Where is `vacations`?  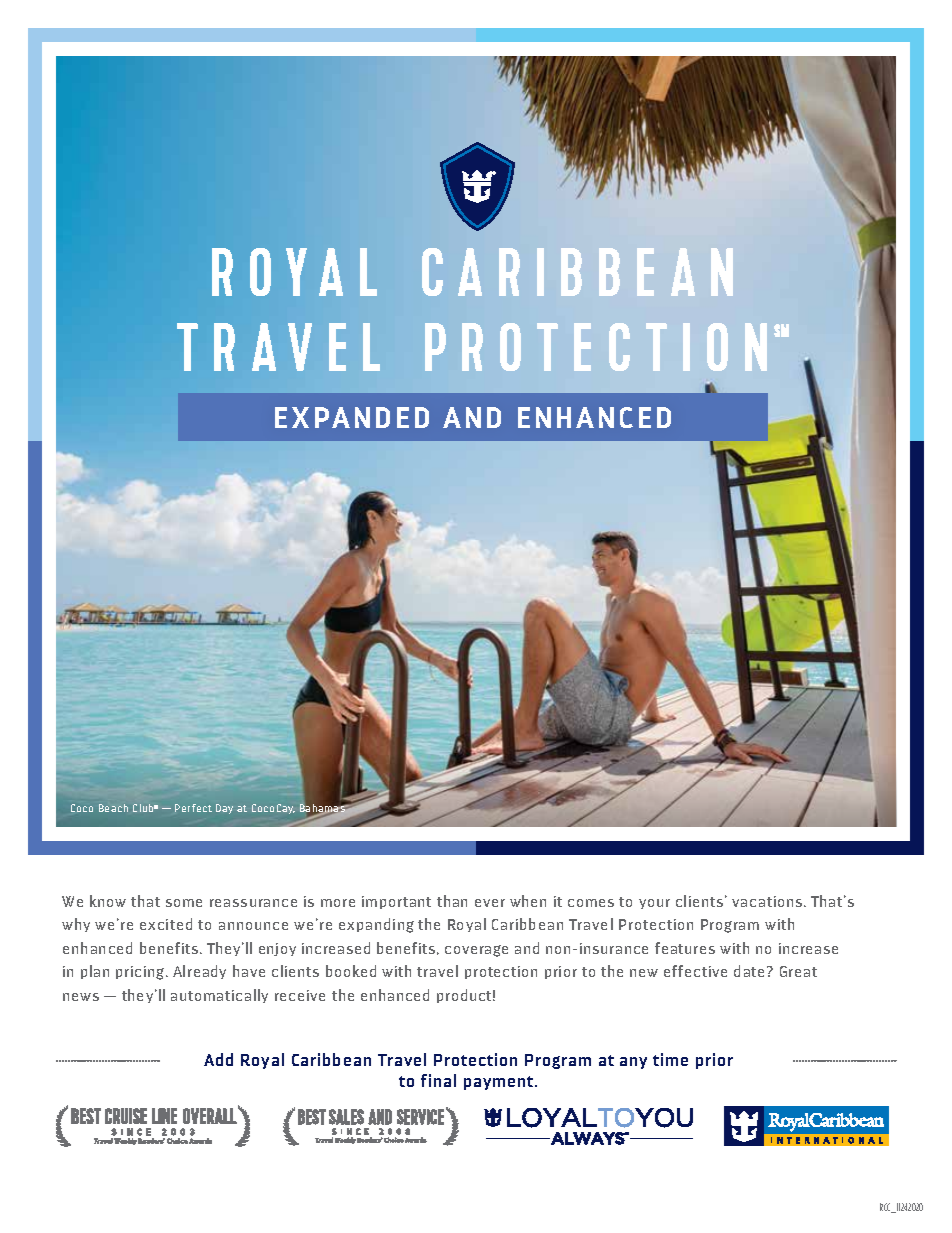 vacations is located at coordinates (768, 901).
